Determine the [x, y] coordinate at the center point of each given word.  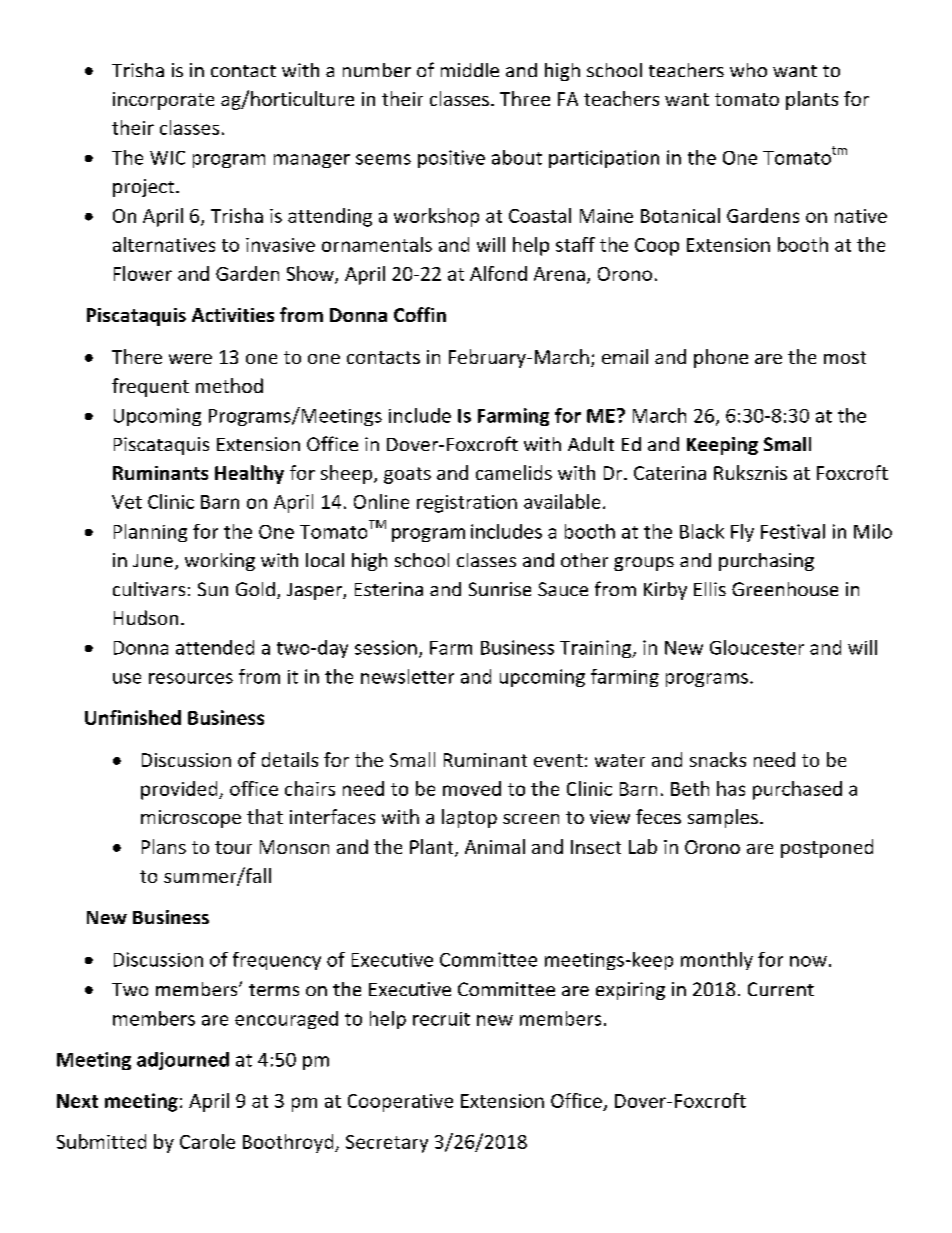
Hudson [146, 617]
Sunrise [500, 589]
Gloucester [757, 647]
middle [470, 70]
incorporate [163, 101]
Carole [207, 1141]
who [748, 70]
